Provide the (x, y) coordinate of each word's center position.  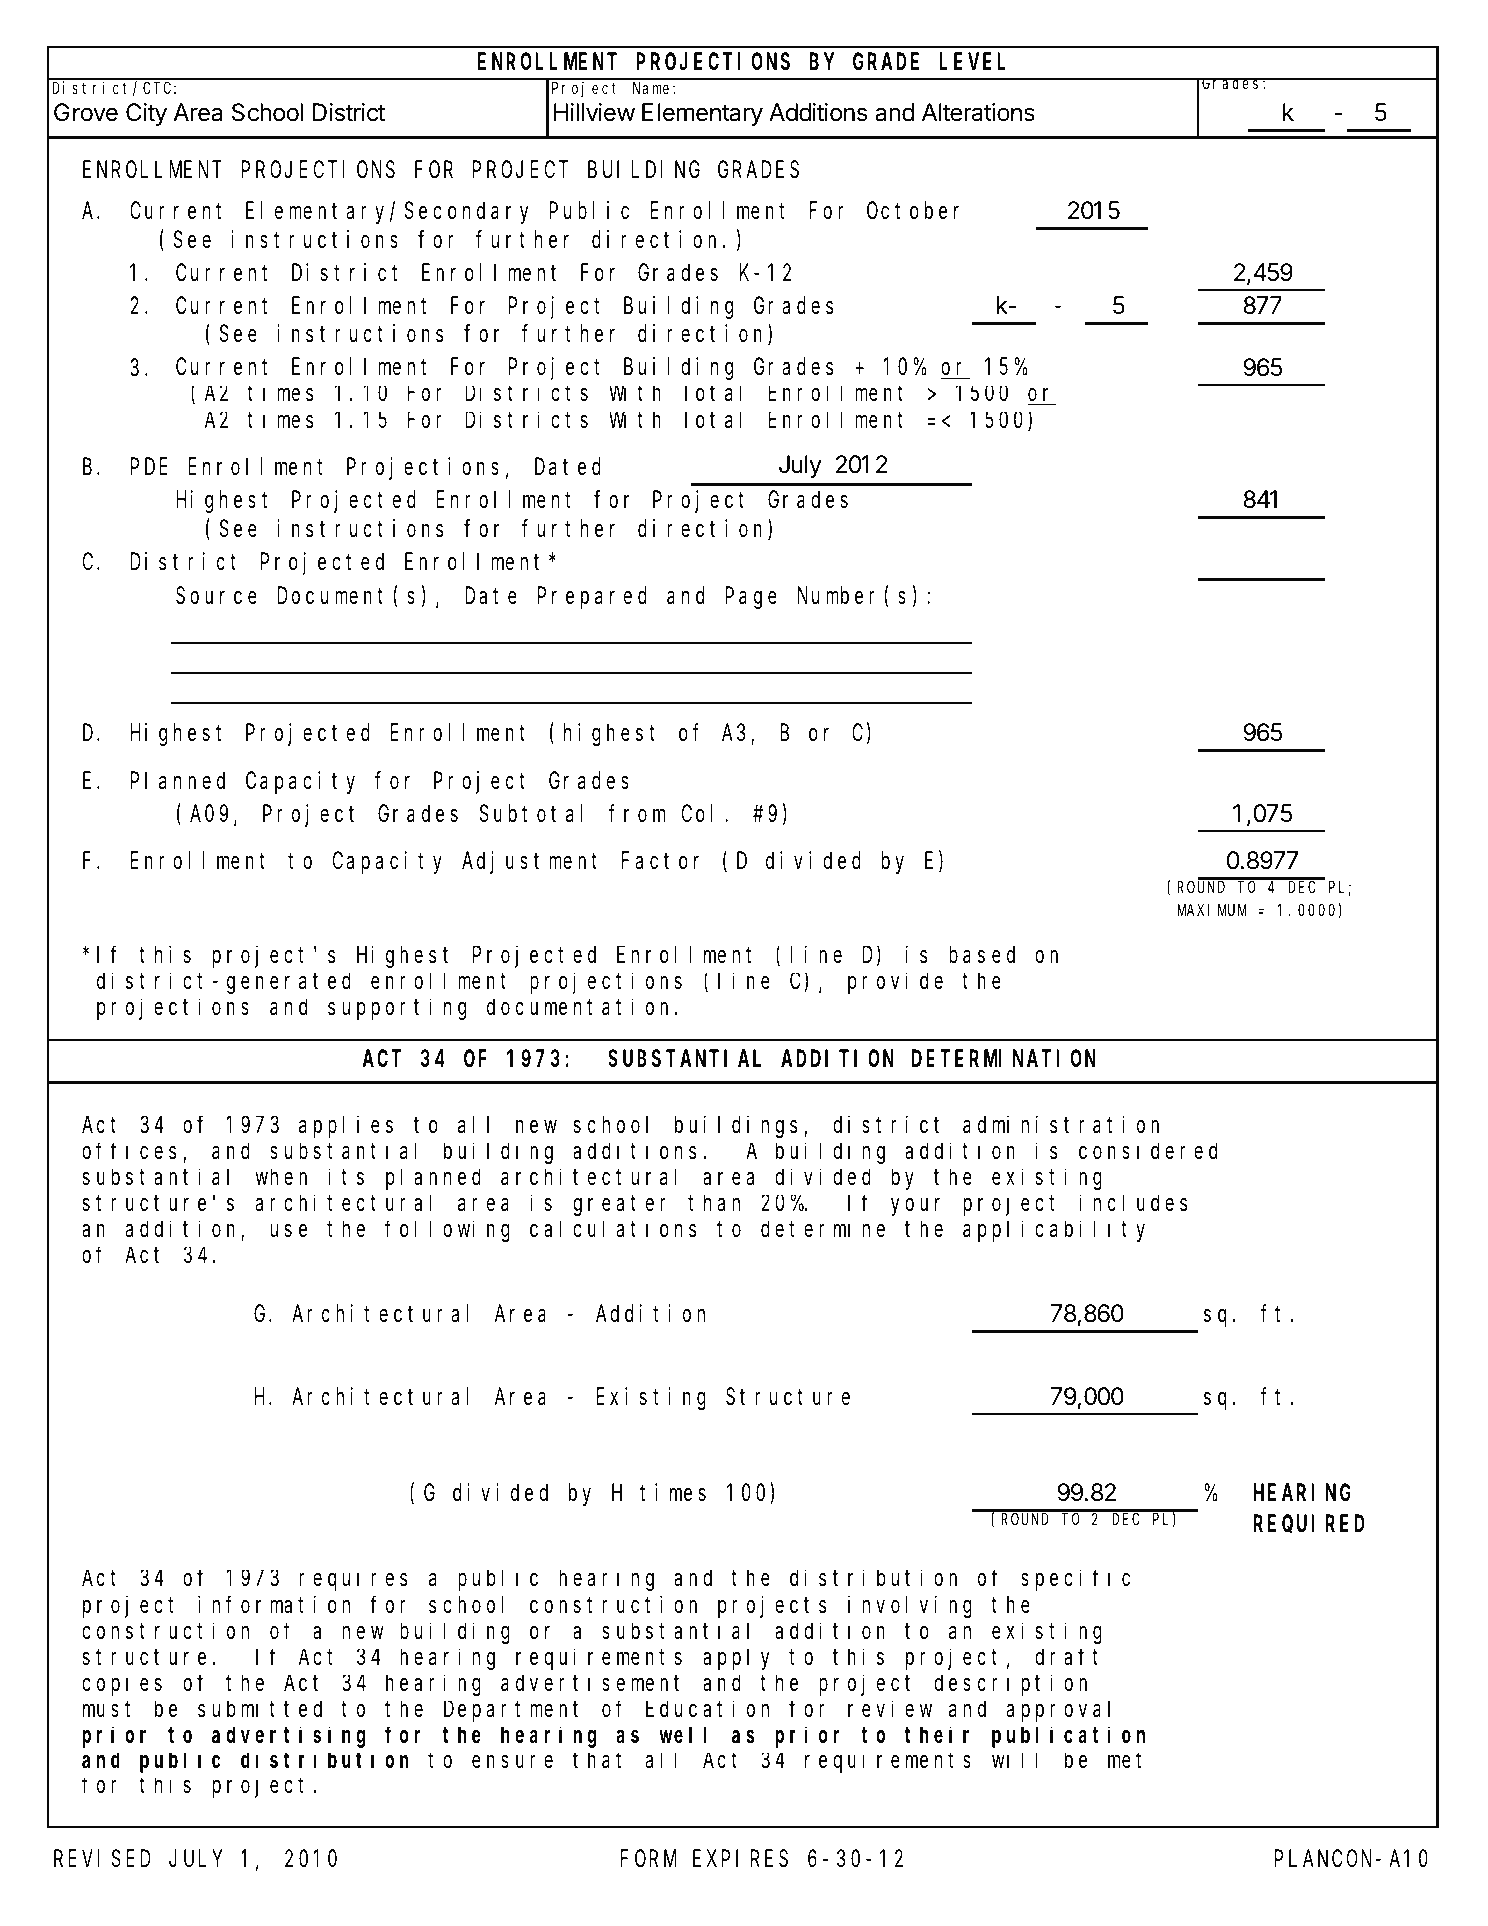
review (890, 1709)
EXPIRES (740, 1859)
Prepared (592, 597)
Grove (86, 112)
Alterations (978, 112)
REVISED (102, 1859)
